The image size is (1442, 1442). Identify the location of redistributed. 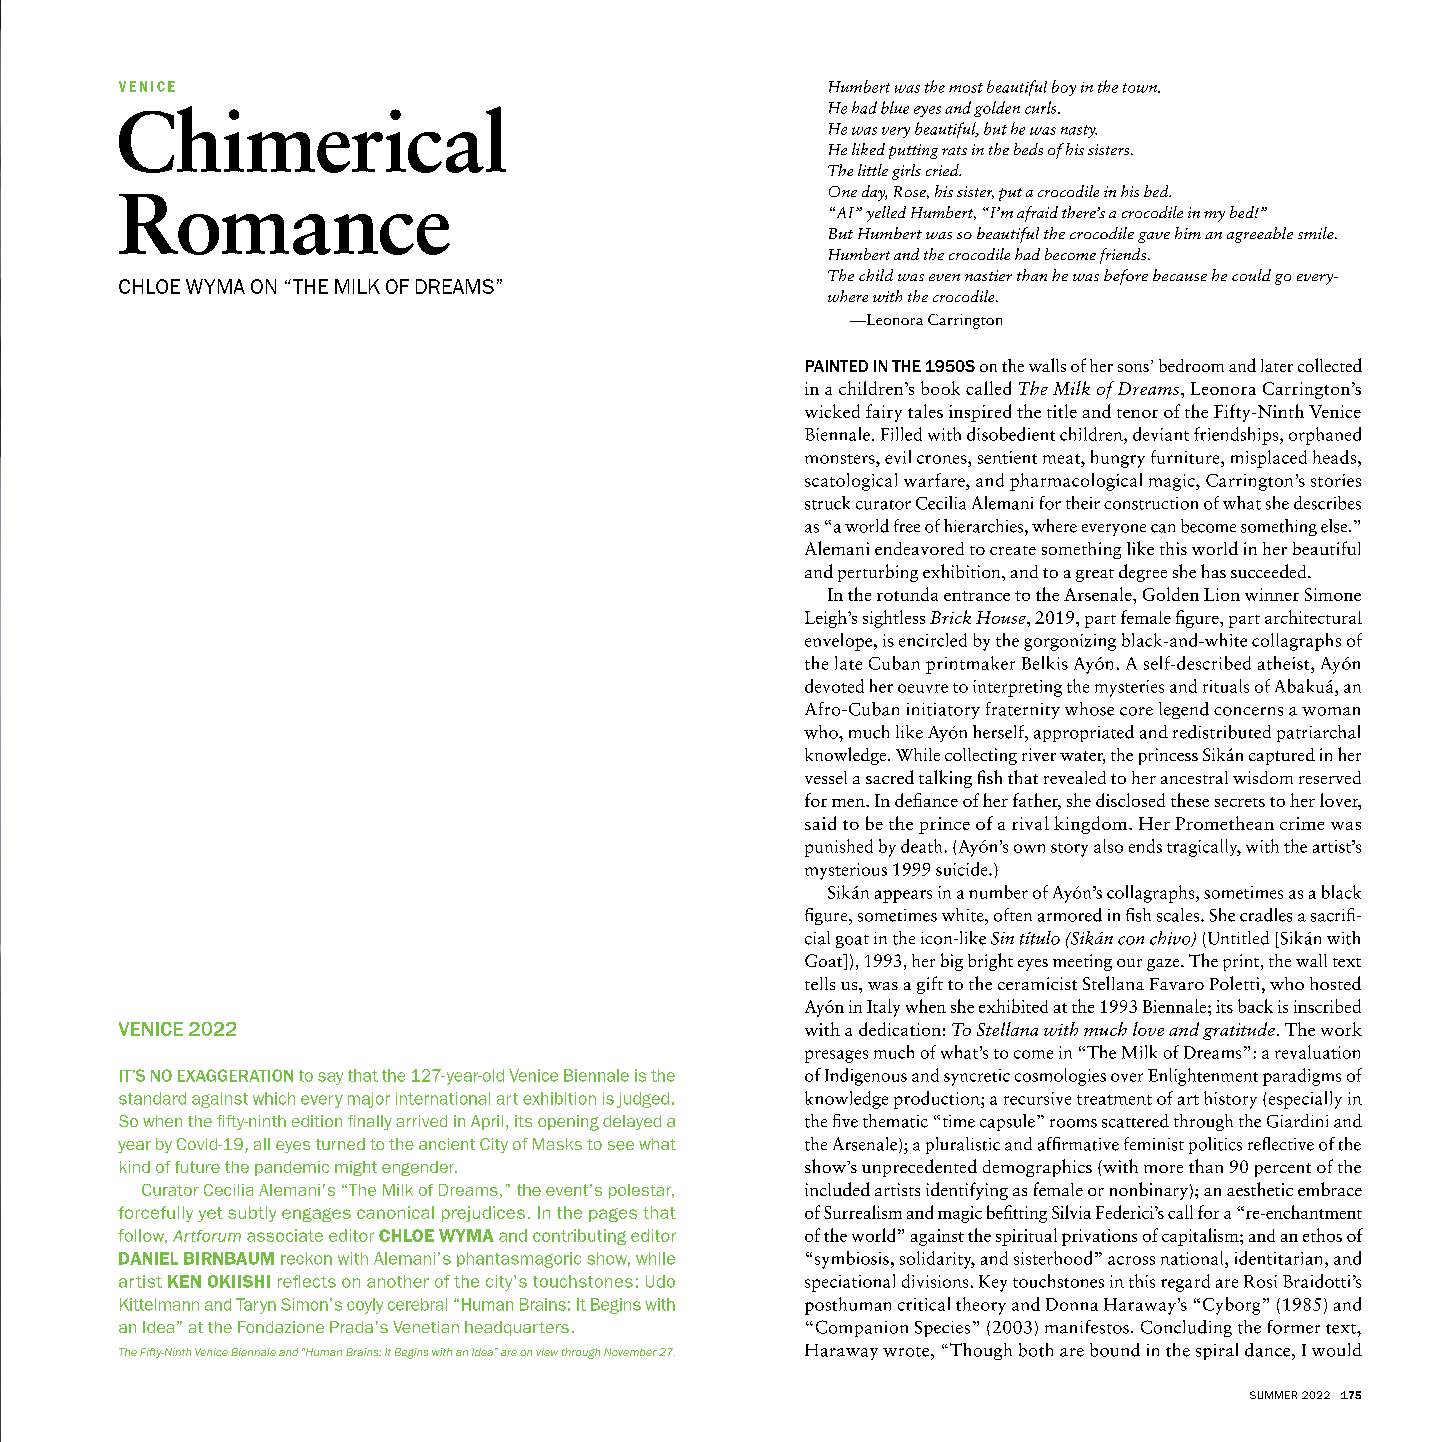
(1222, 732).
